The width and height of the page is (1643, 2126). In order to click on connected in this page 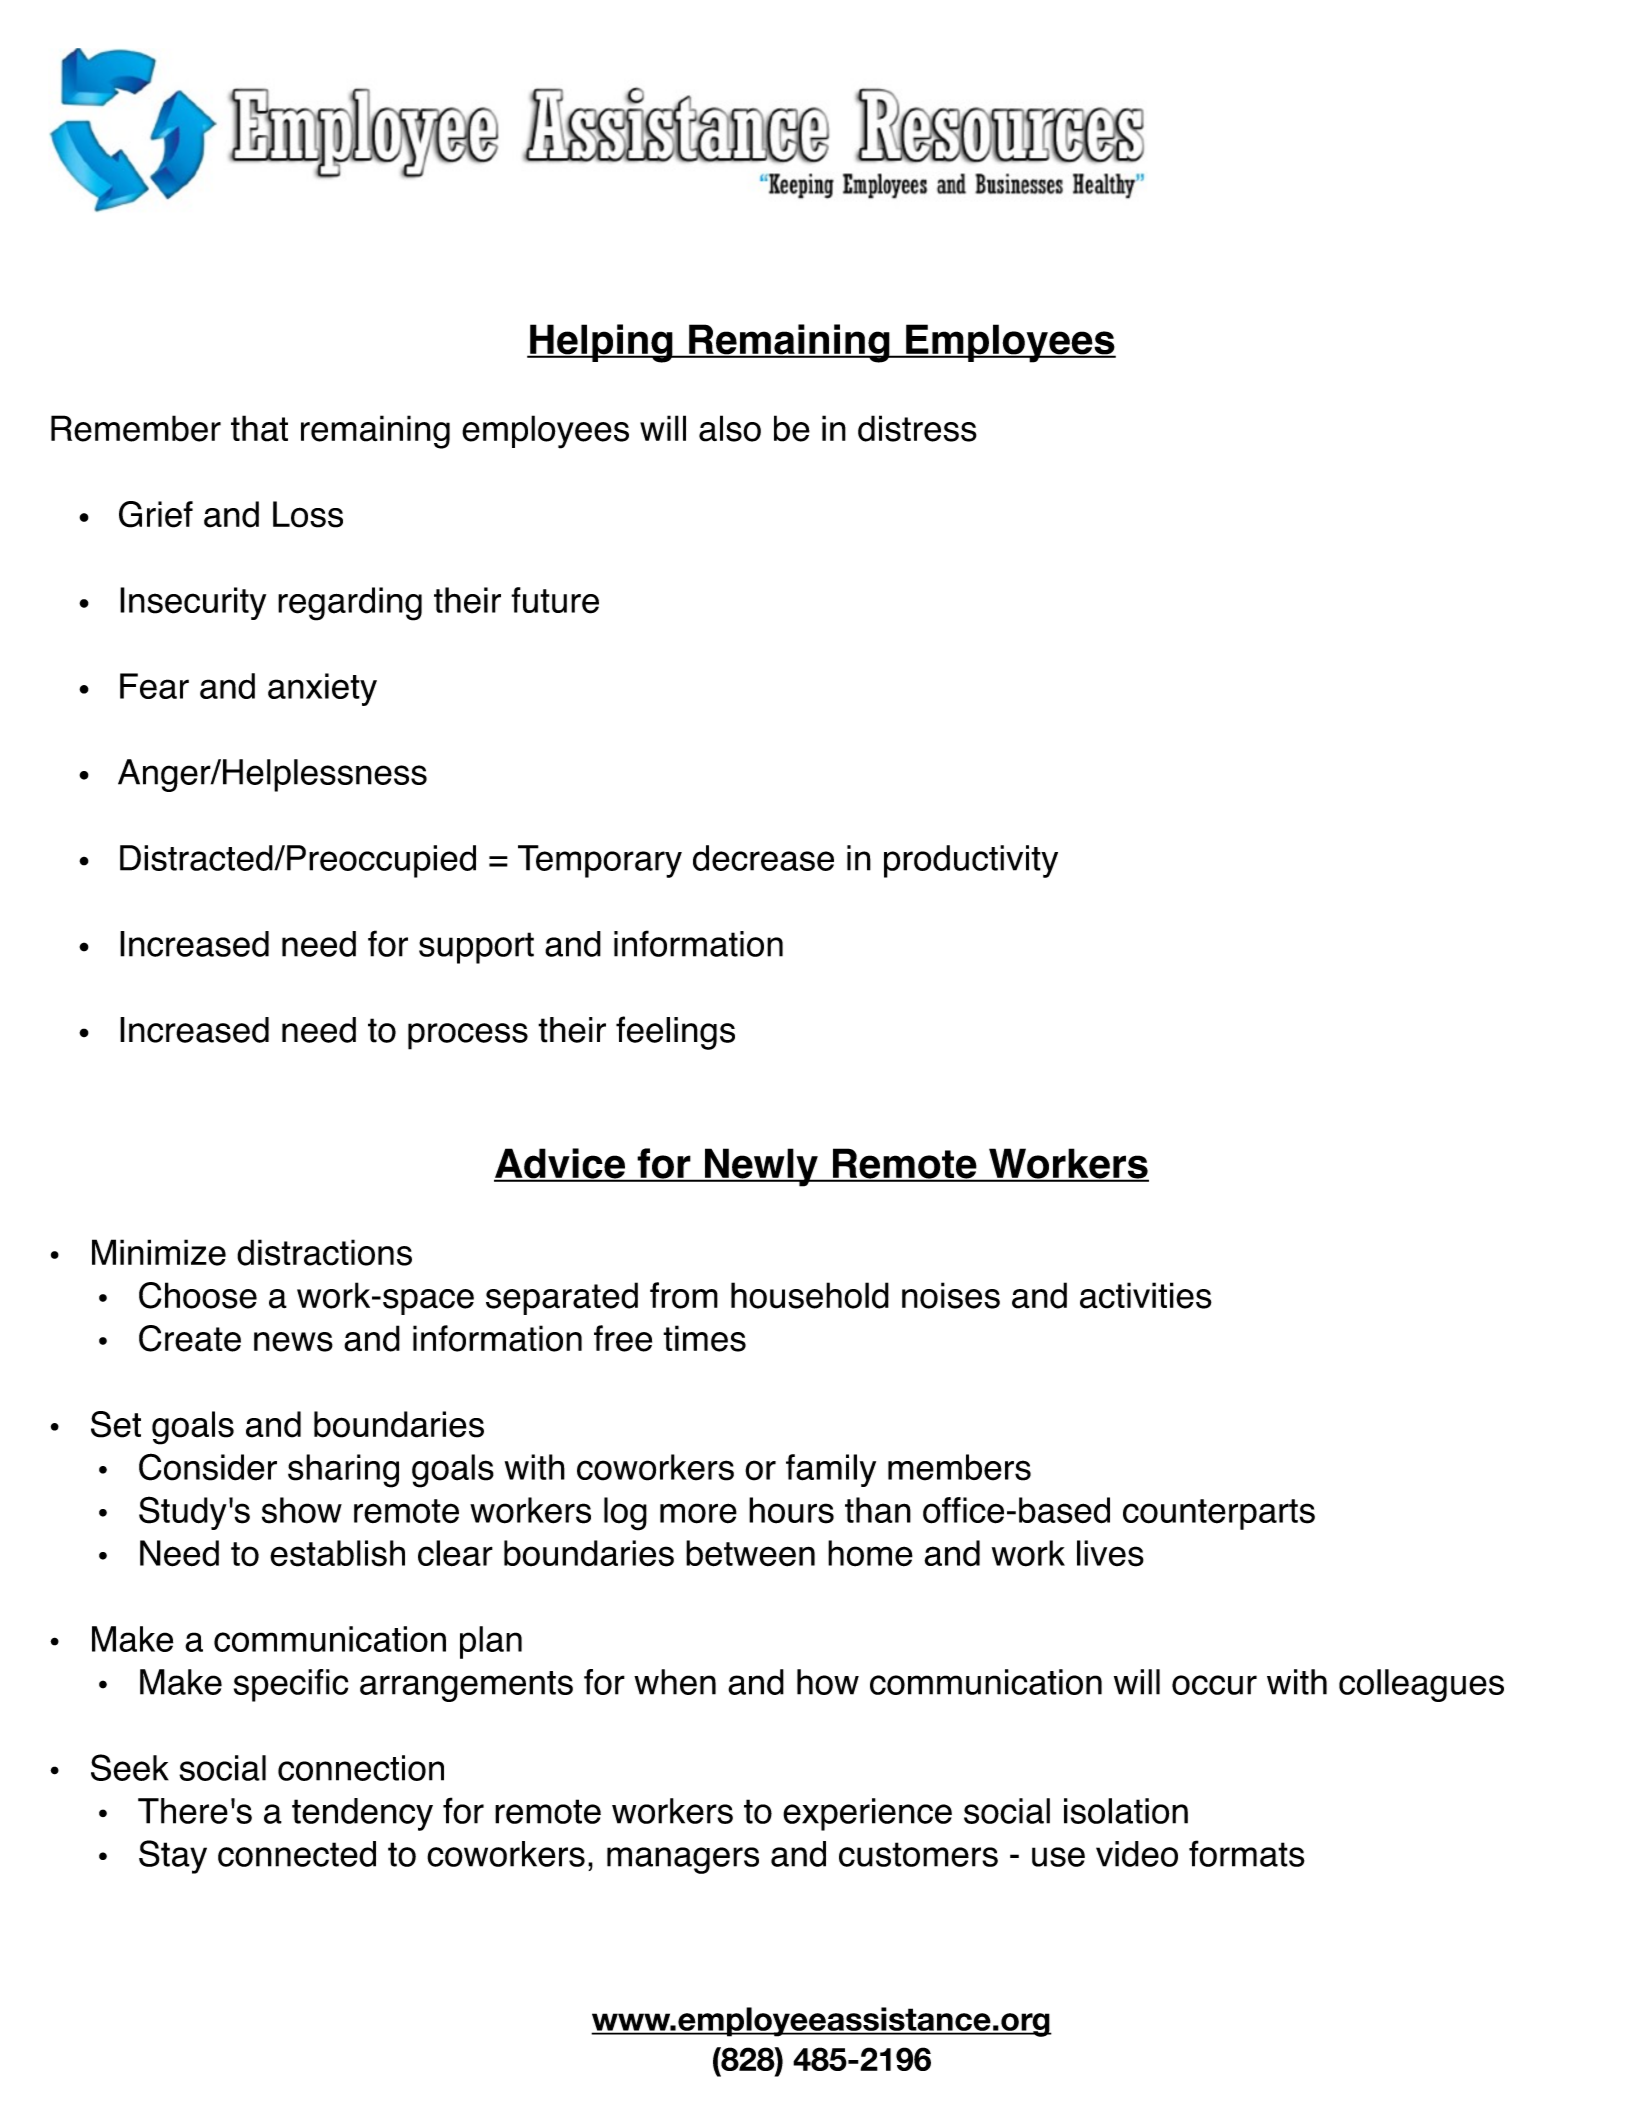, I will do `click(297, 1854)`.
